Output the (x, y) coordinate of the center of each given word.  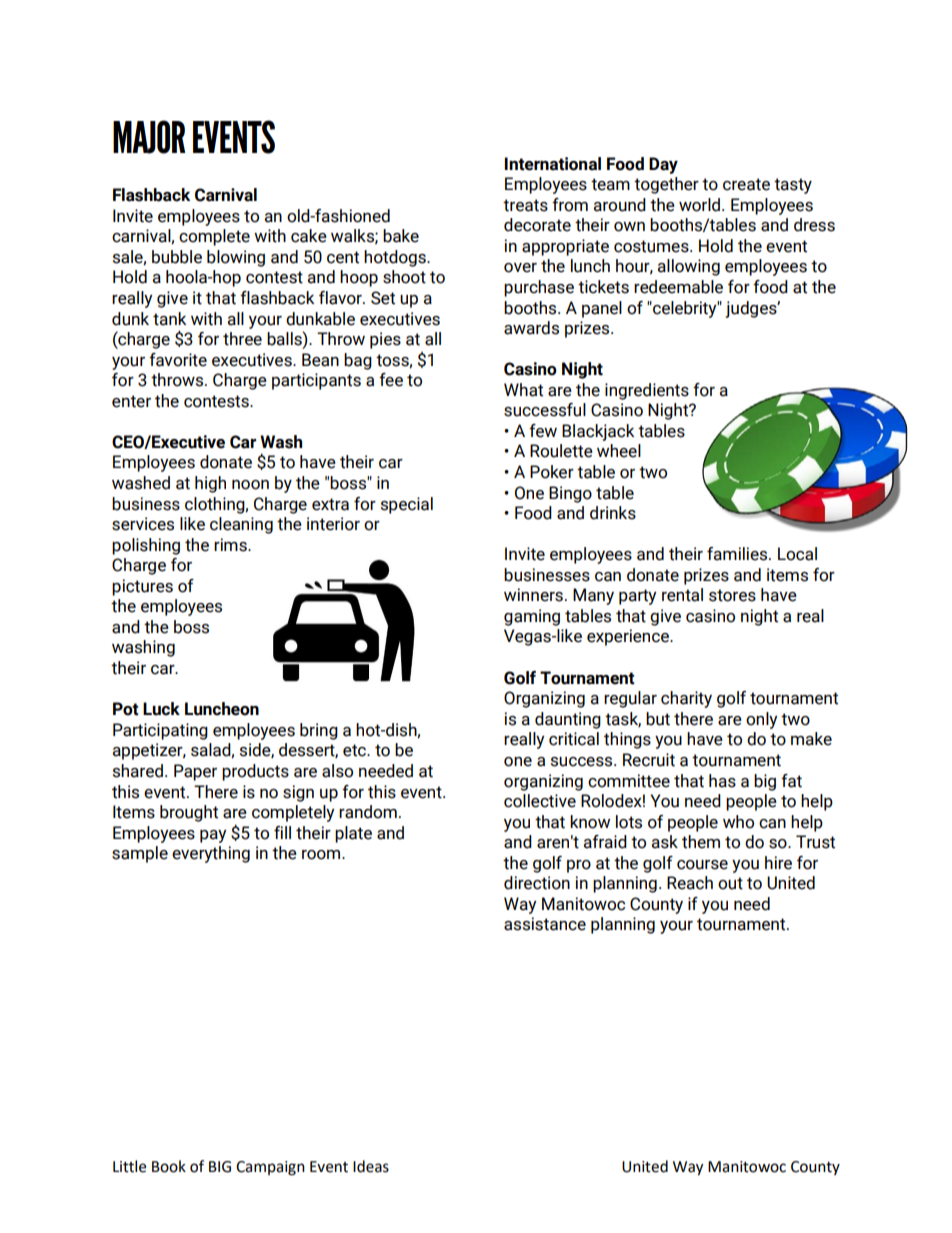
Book (169, 1166)
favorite (178, 360)
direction (537, 883)
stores (732, 595)
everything (211, 854)
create (746, 184)
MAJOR (149, 137)
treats (525, 205)
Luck (161, 709)
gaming (532, 617)
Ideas (371, 1166)
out (730, 883)
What (523, 390)
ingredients (647, 391)
